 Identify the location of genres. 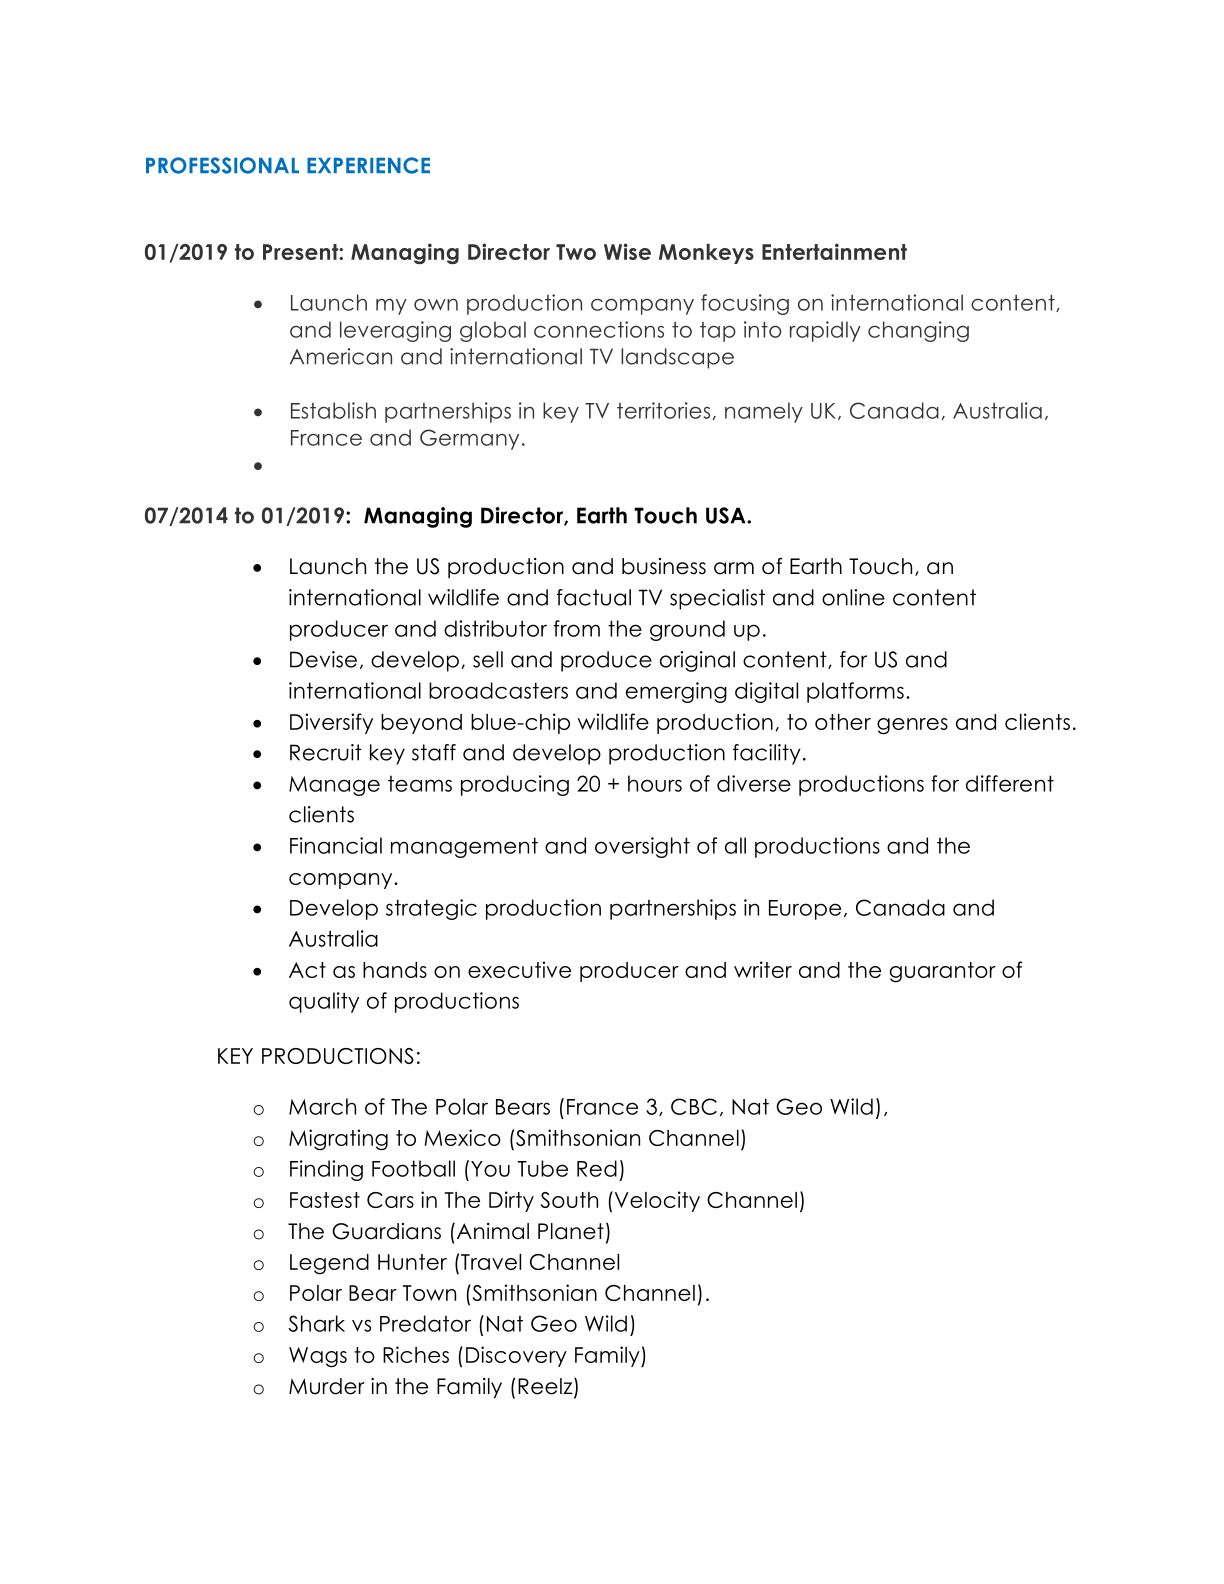
(912, 726).
